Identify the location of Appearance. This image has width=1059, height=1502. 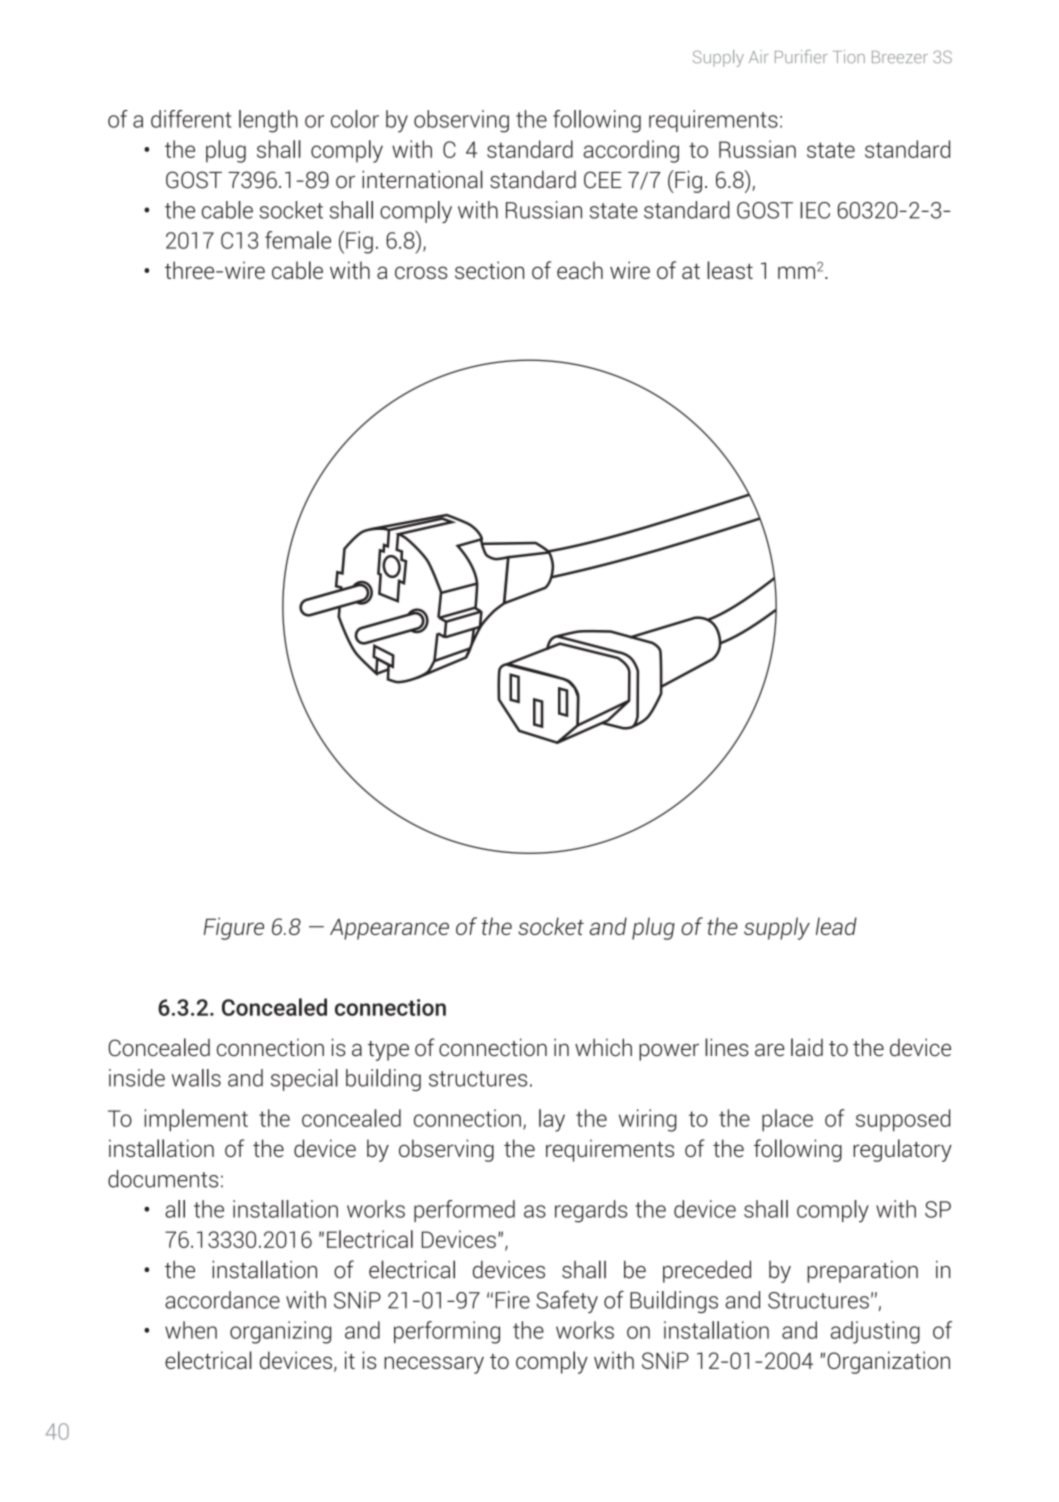
(389, 929).
